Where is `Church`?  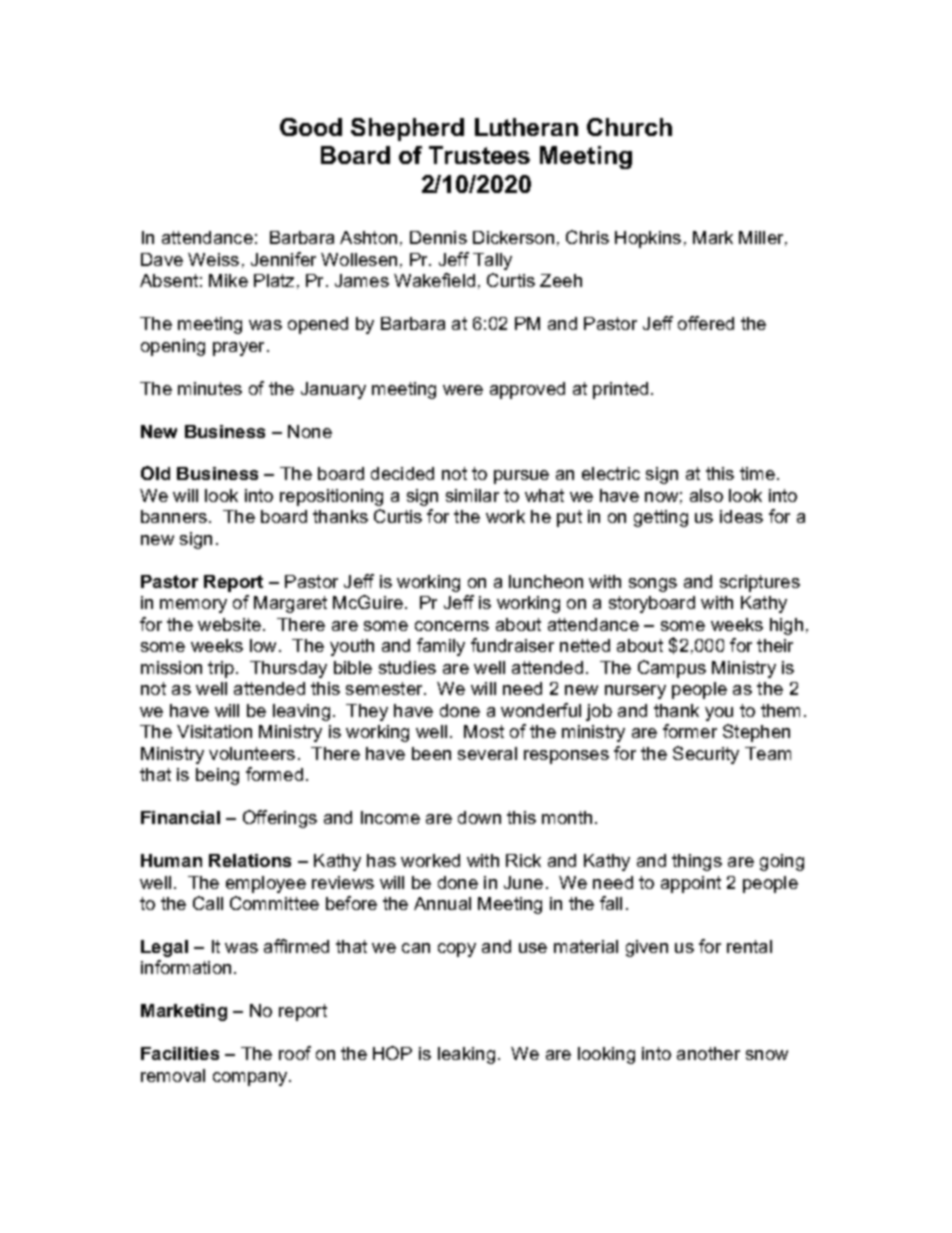
Church is located at coordinates (629, 127).
